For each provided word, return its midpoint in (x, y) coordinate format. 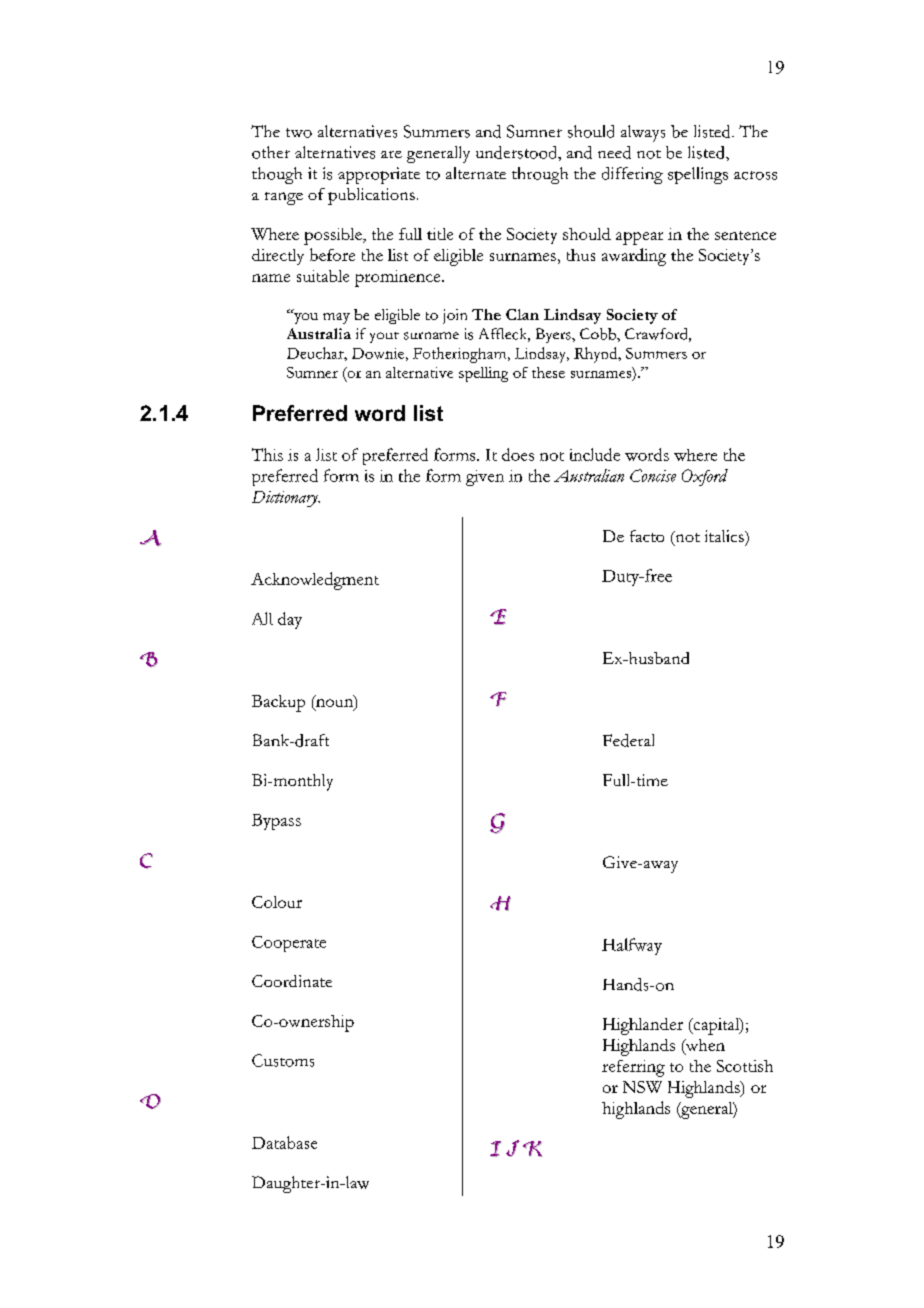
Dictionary (286, 499)
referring (633, 1068)
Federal (628, 740)
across (755, 175)
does (518, 454)
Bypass (276, 822)
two (299, 133)
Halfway (632, 946)
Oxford (705, 477)
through (540, 175)
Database (284, 1142)
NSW (642, 1087)
